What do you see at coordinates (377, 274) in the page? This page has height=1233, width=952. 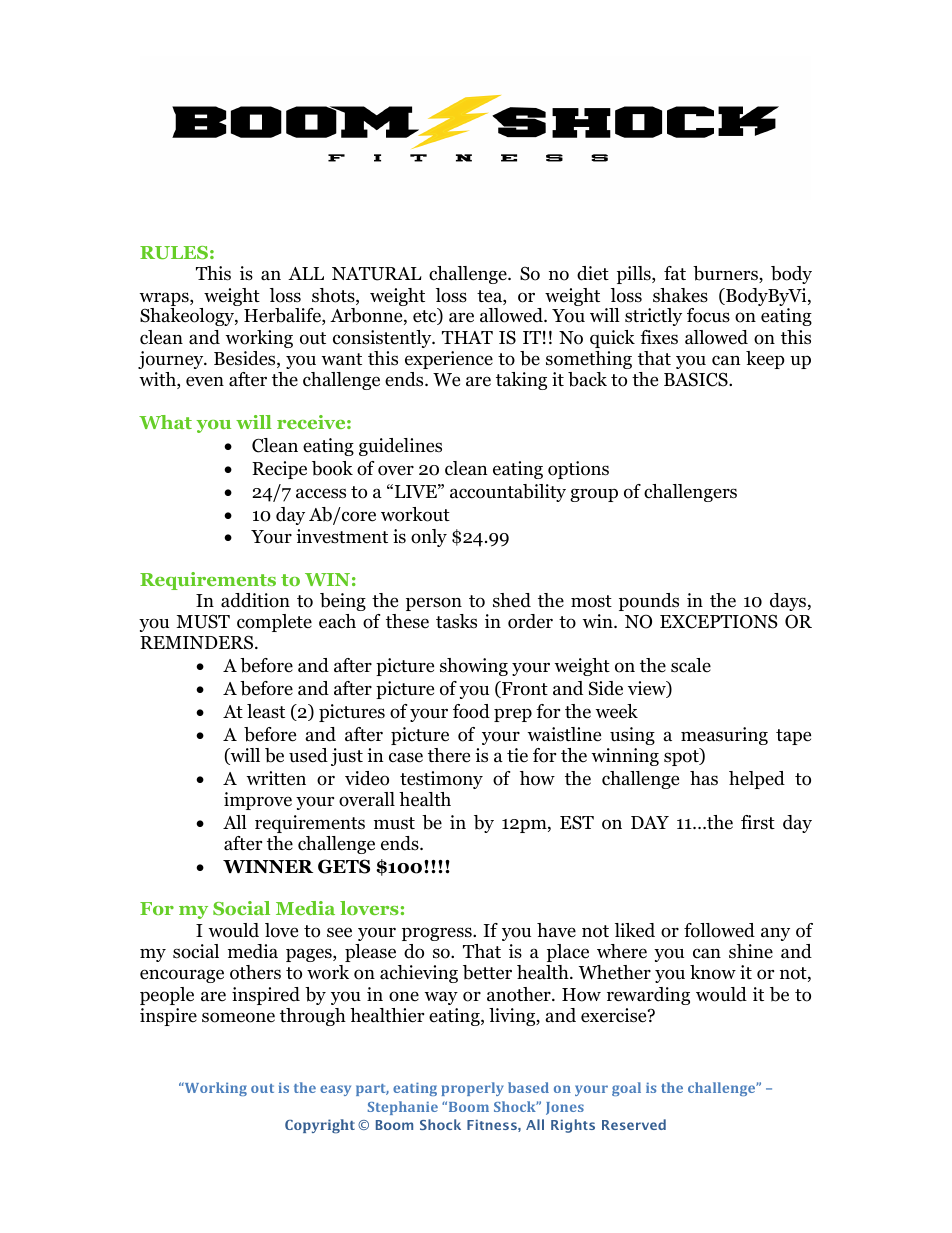 I see `NATURAL` at bounding box center [377, 274].
